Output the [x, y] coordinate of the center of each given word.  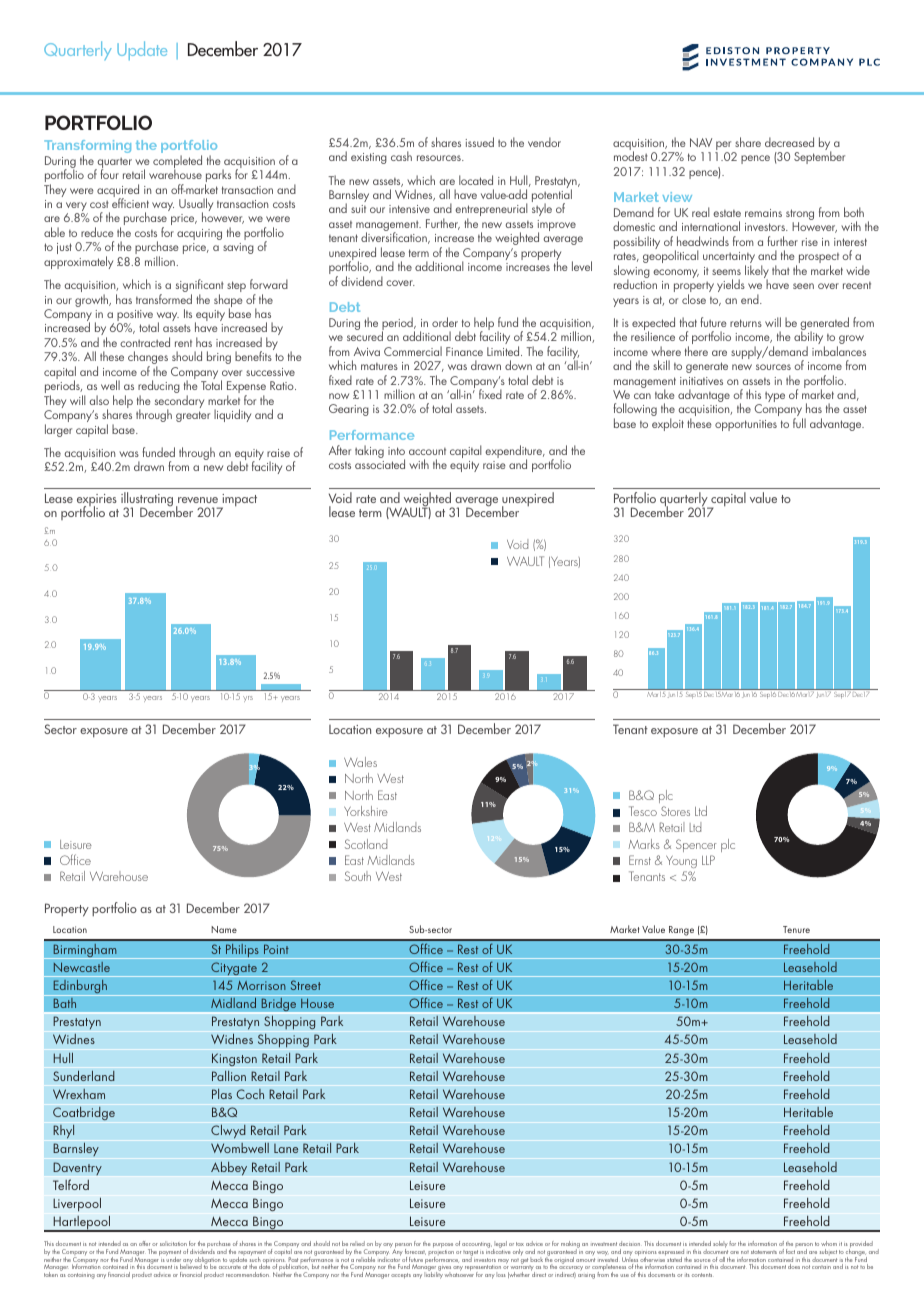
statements [764, 1252]
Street [306, 985]
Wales [360, 762]
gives [445, 1268]
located [476, 180]
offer [144, 1243]
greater [193, 416]
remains [763, 213]
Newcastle [81, 967]
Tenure [796, 929]
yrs [248, 699]
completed [177, 163]
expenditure [515, 453]
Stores [675, 811]
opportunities [746, 425]
